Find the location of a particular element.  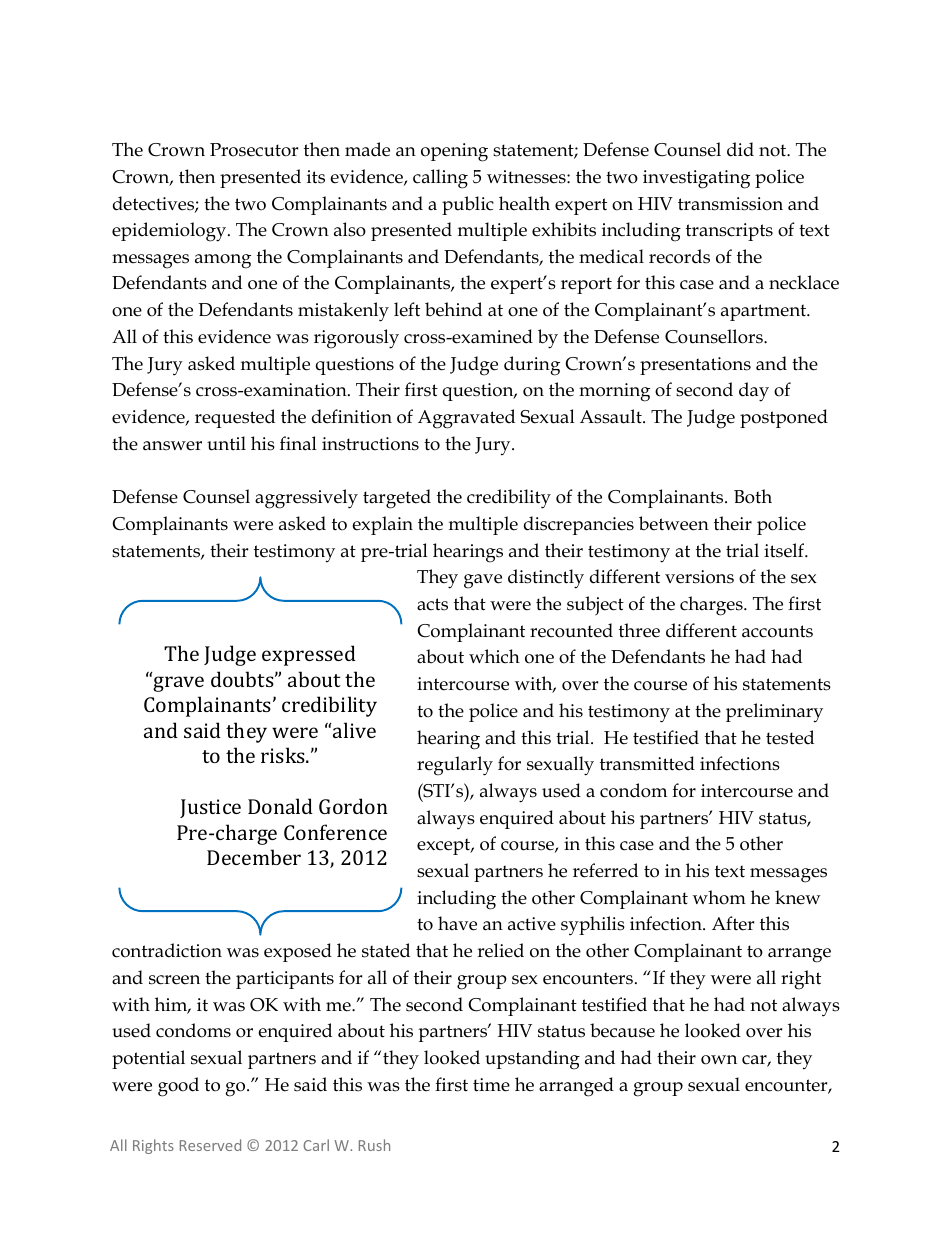

Reserved is located at coordinates (210, 1145).
